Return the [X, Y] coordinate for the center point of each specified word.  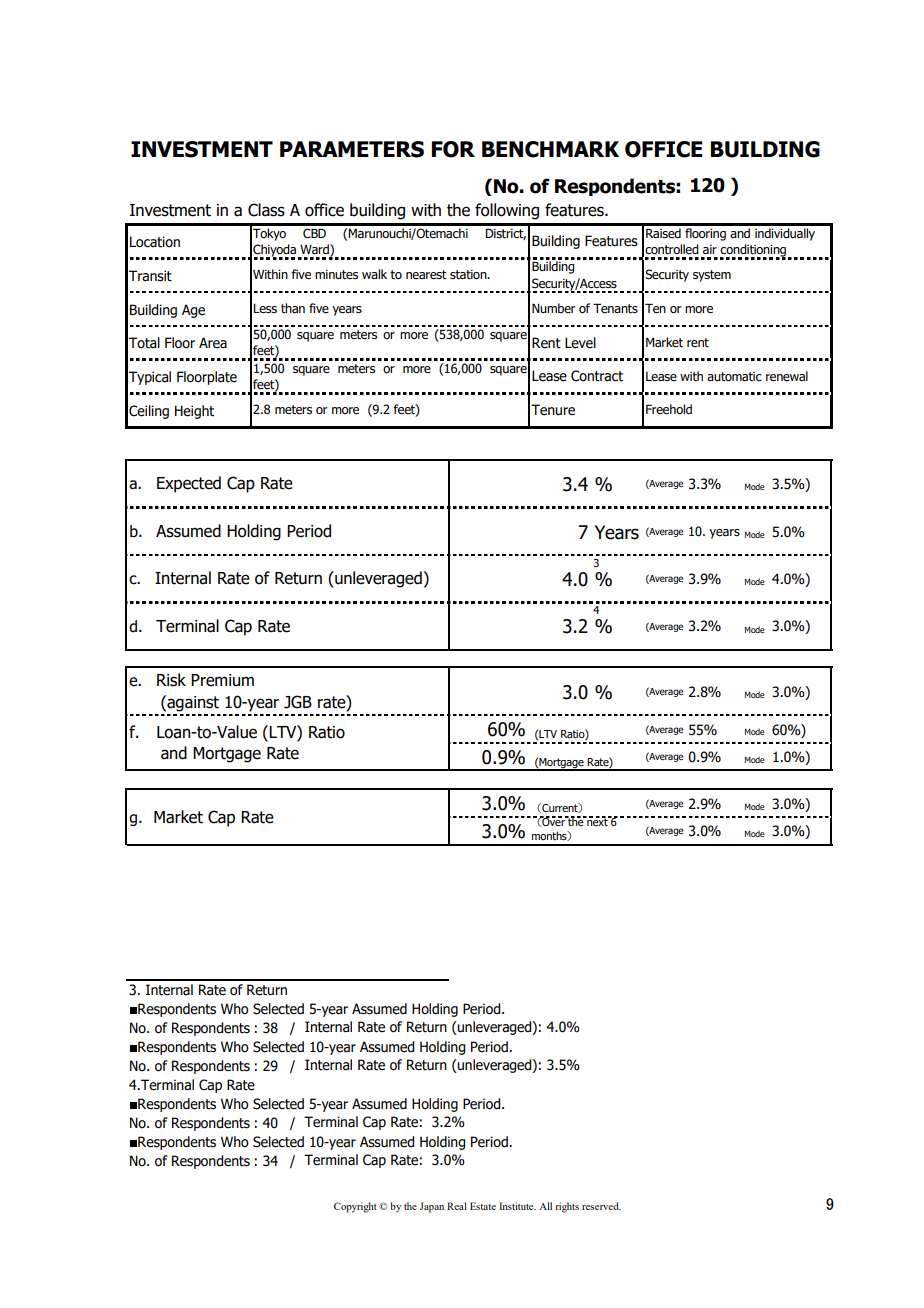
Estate [483, 1206]
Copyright [355, 1207]
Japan [432, 1207]
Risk [171, 680]
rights [567, 1207]
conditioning [753, 251]
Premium [222, 680]
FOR [453, 149]
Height [194, 412]
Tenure [553, 410]
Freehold [669, 409]
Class [266, 210]
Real [457, 1206]
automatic [734, 376]
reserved [601, 1206]
